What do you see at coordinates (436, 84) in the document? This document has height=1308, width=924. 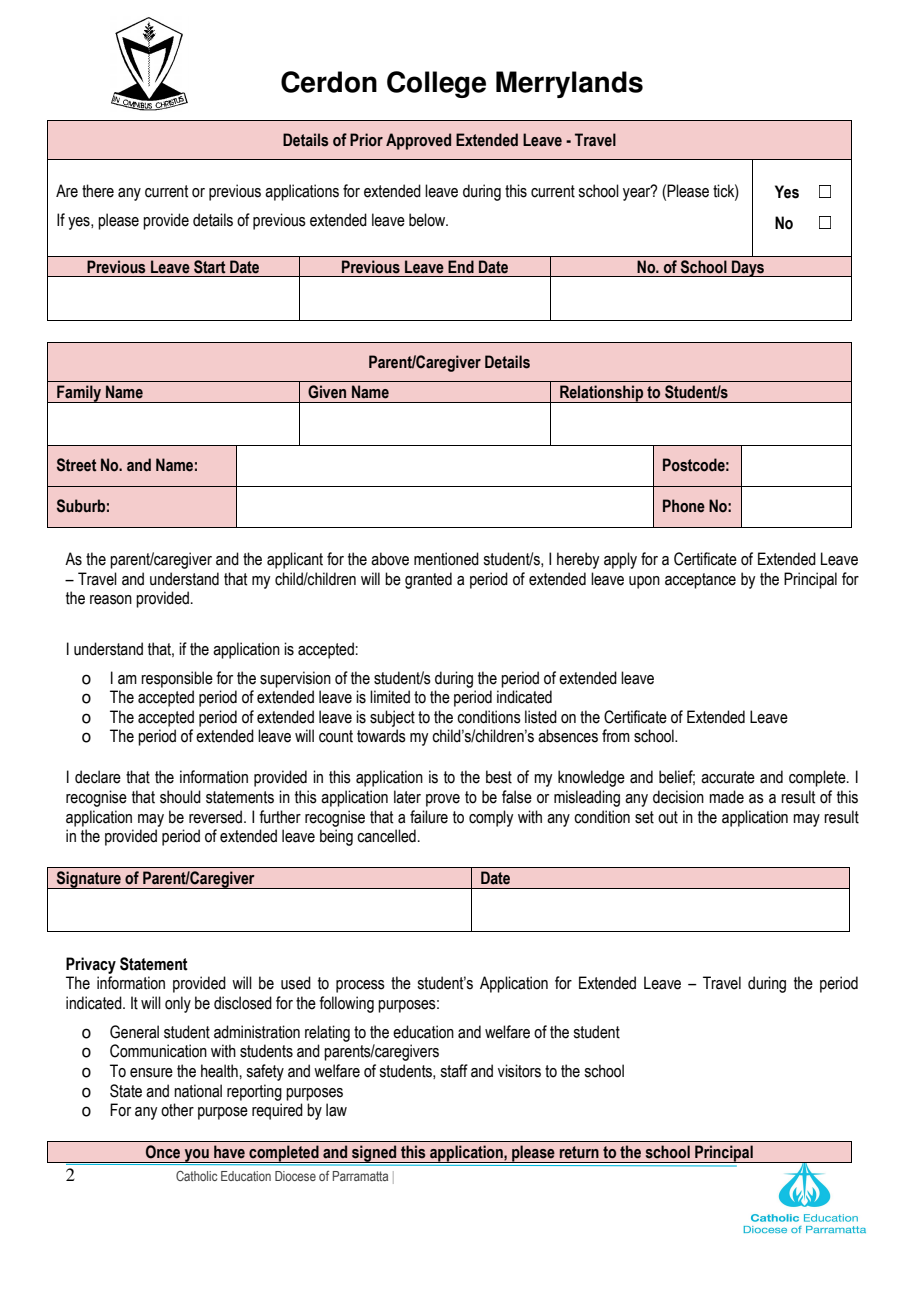 I see `College` at bounding box center [436, 84].
